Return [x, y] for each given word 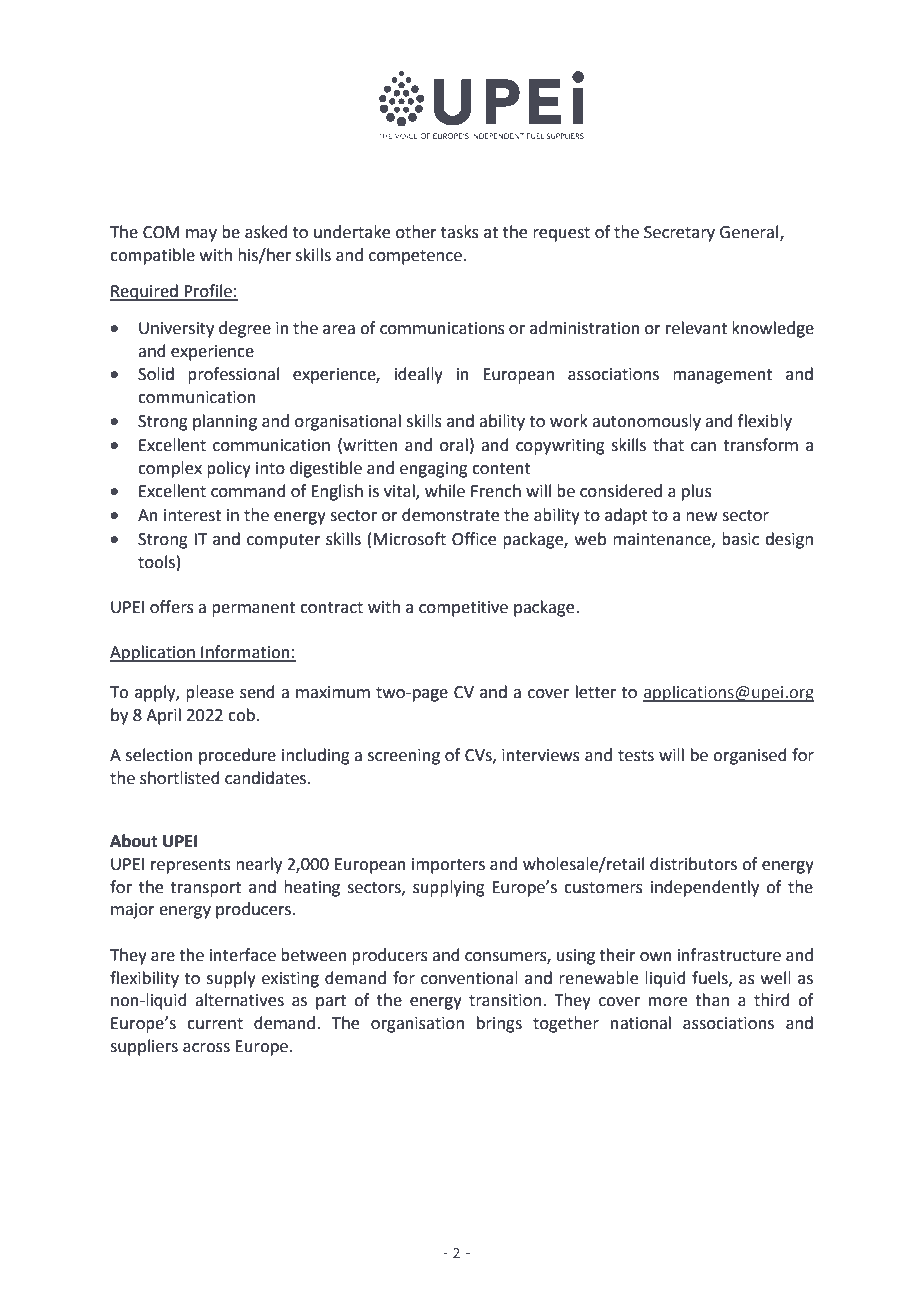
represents [191, 866]
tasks [460, 232]
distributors [693, 864]
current [215, 1024]
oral [454, 445]
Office [474, 539]
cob [242, 715]
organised [750, 756]
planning [225, 422]
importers [448, 866]
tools [156, 562]
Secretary [679, 234]
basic [740, 539]
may [201, 235]
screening [404, 757]
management [722, 376]
